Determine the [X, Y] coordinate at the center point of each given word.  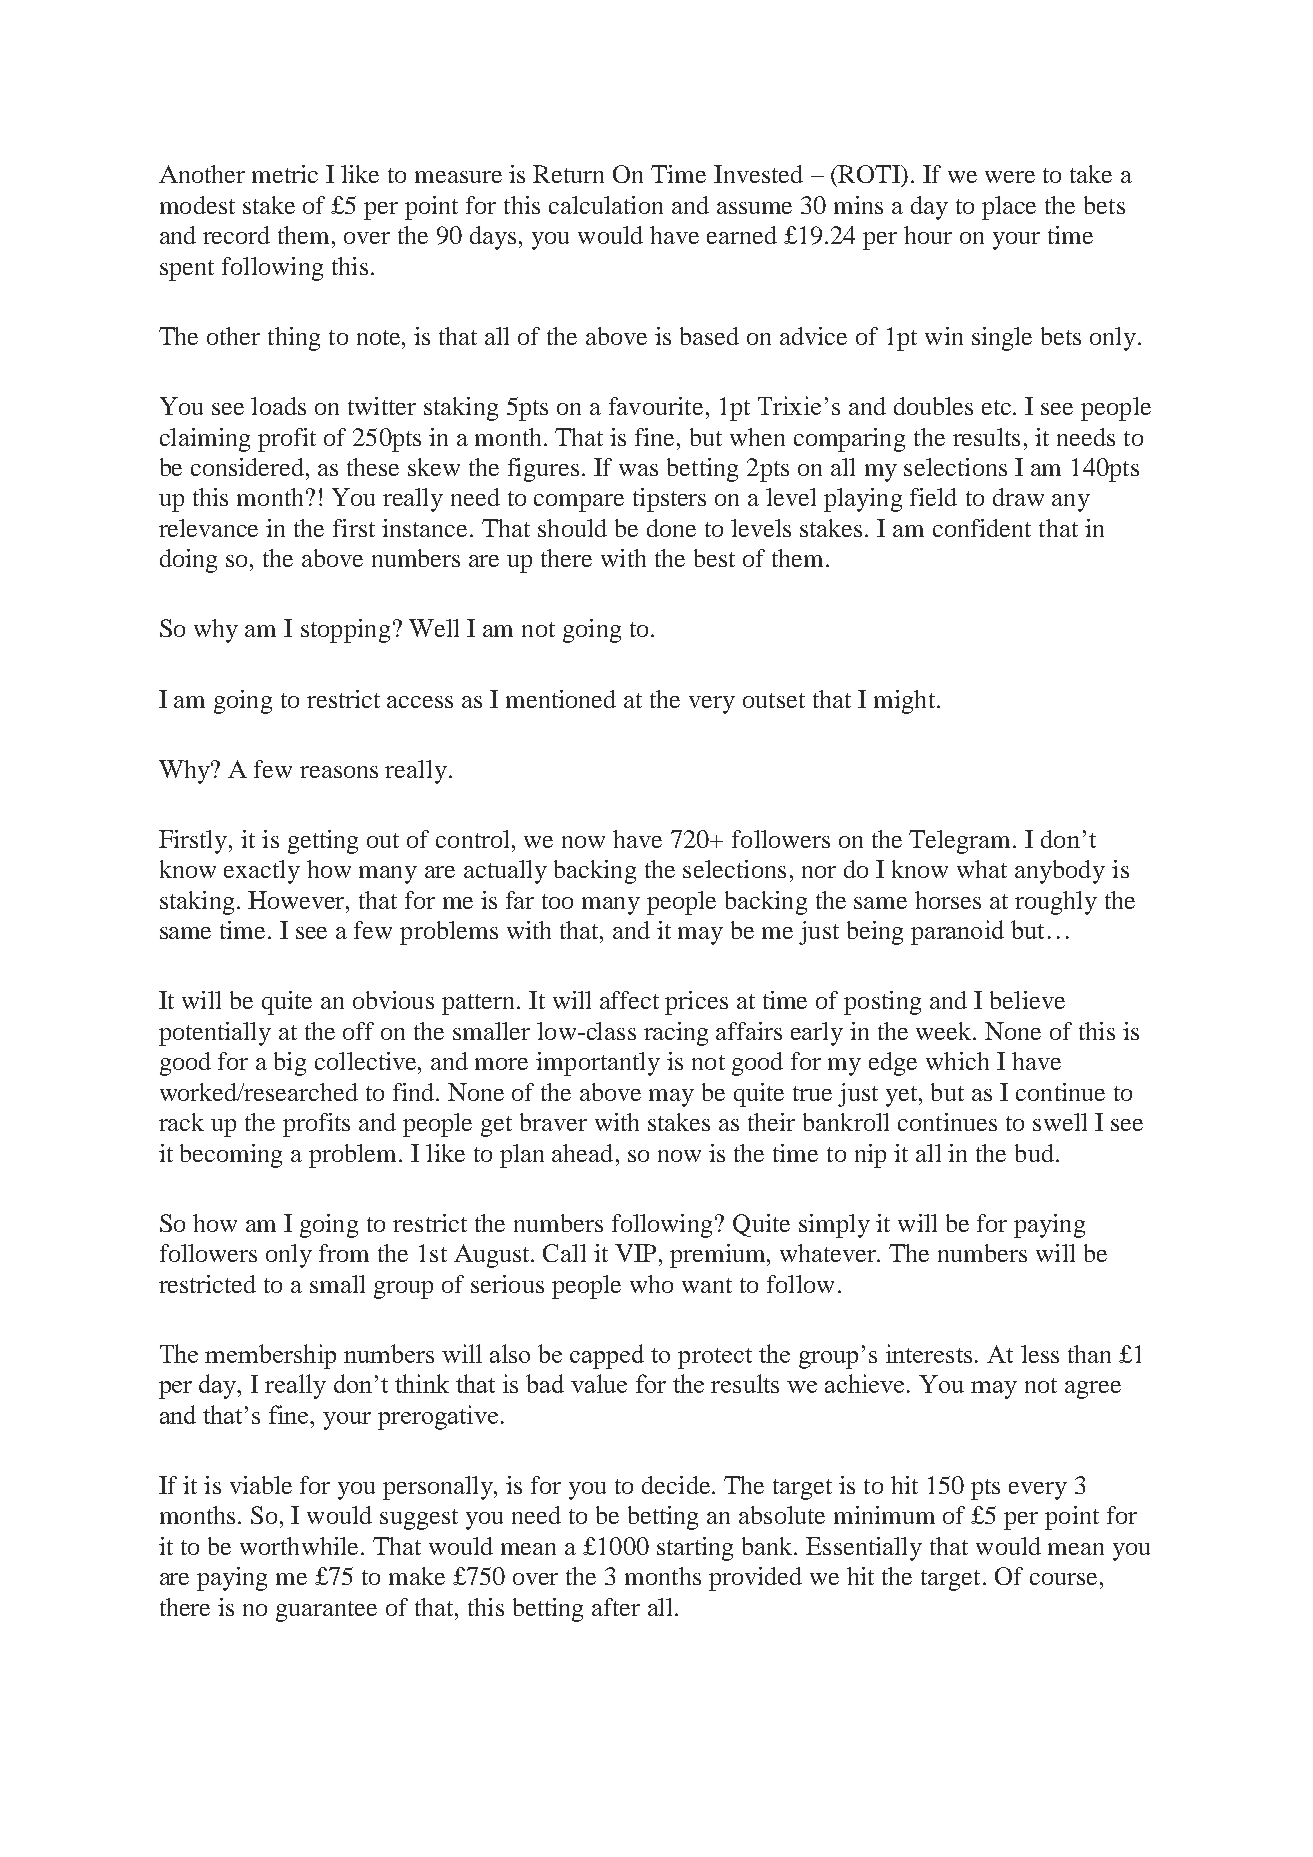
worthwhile [299, 1546]
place [1009, 208]
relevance [208, 528]
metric [285, 174]
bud [1034, 1153]
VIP [637, 1253]
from [344, 1253]
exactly [262, 872]
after [616, 1607]
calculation [606, 205]
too [557, 901]
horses [948, 900]
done [671, 528]
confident [982, 528]
